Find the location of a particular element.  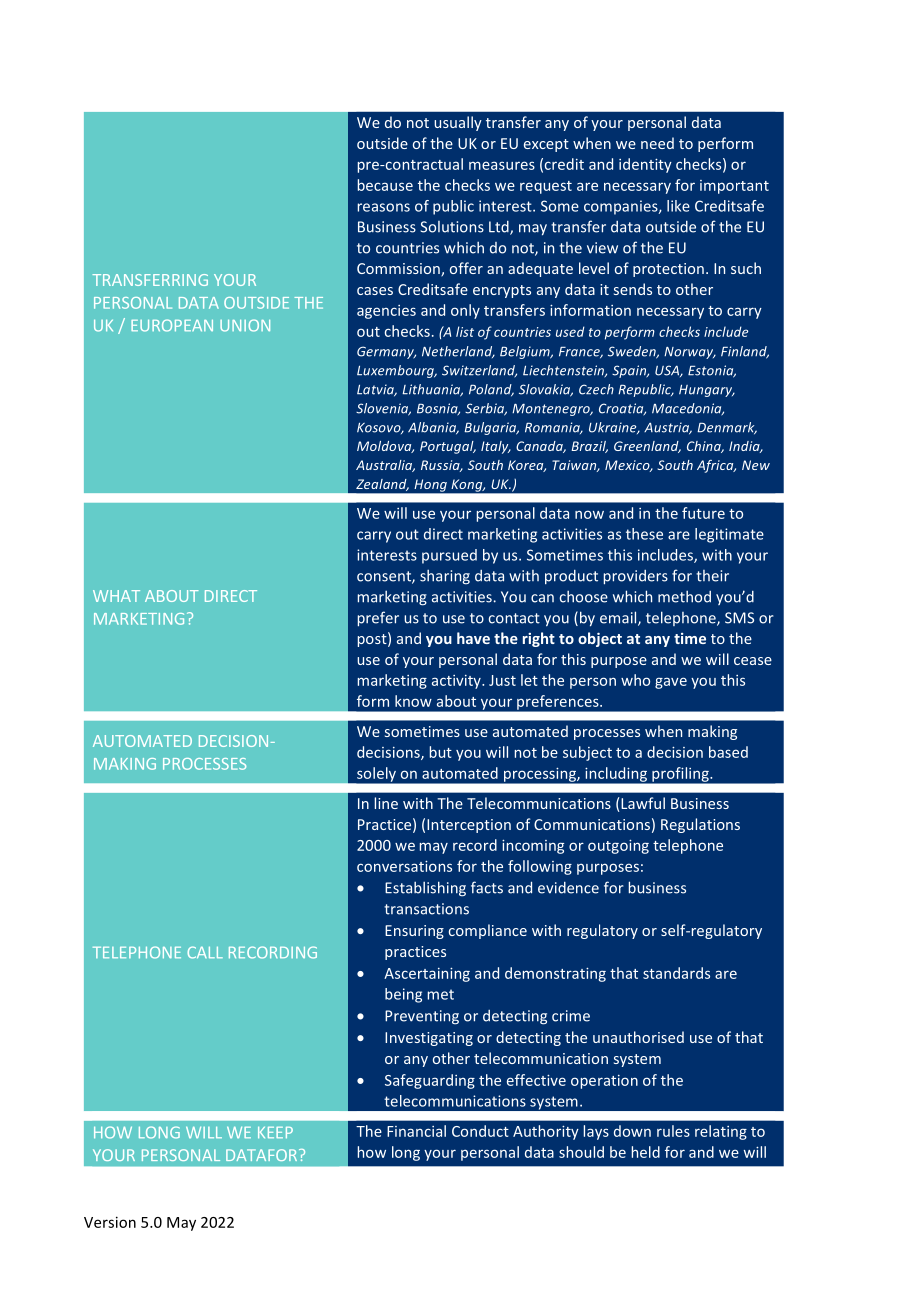

WHAT is located at coordinates (116, 596).
